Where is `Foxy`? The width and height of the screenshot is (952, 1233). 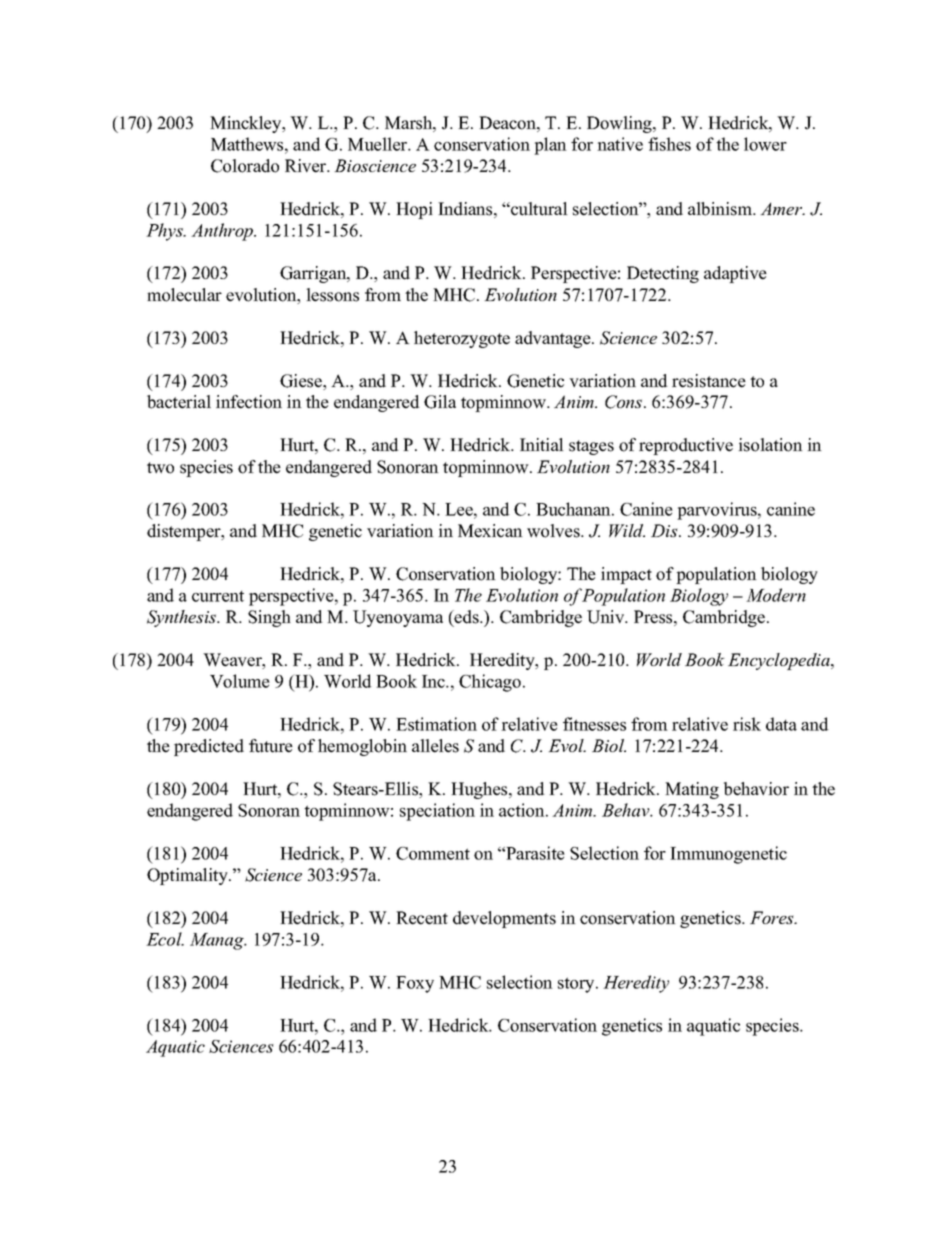
Foxy is located at coordinates (415, 984).
